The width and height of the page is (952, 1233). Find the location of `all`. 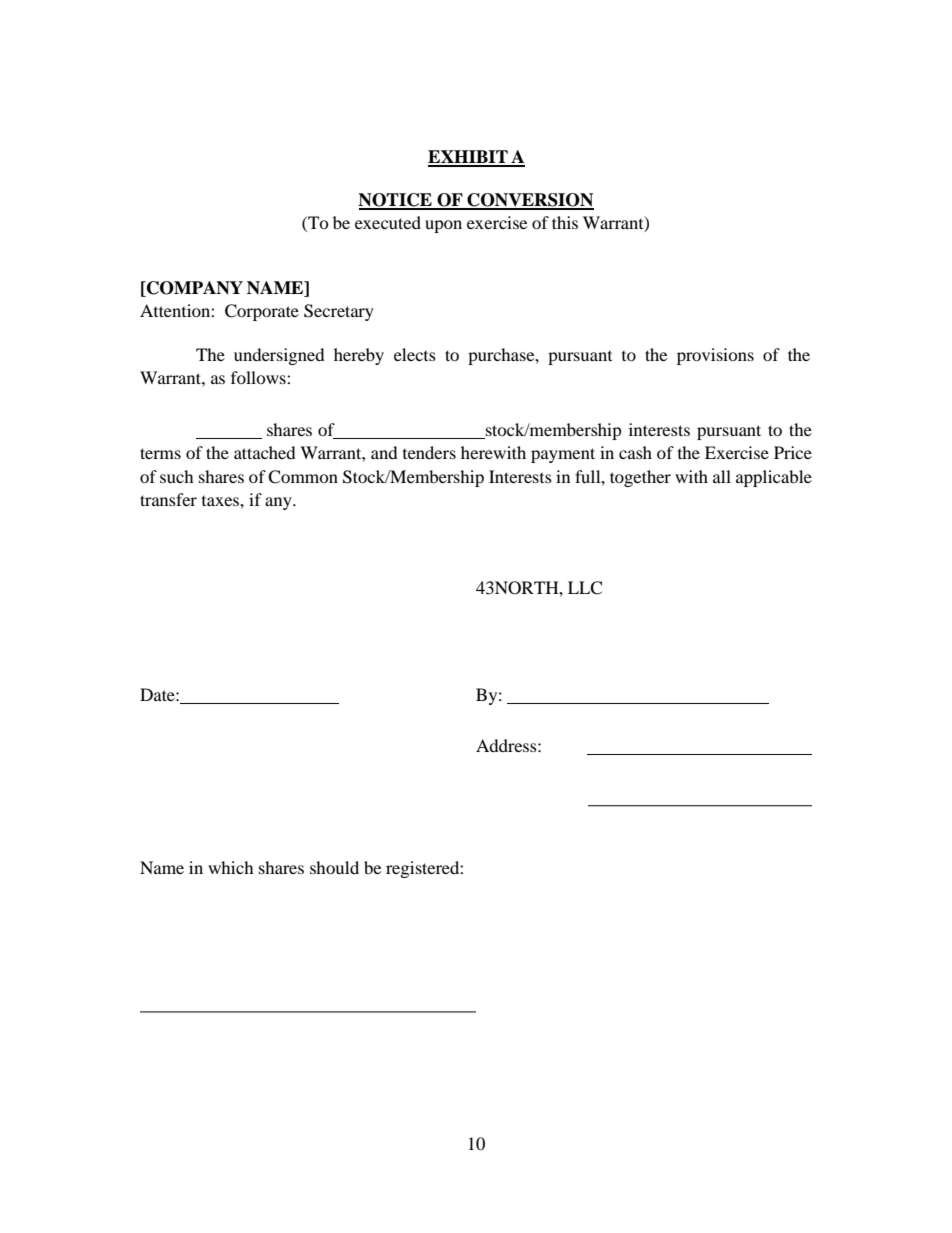

all is located at coordinates (722, 476).
